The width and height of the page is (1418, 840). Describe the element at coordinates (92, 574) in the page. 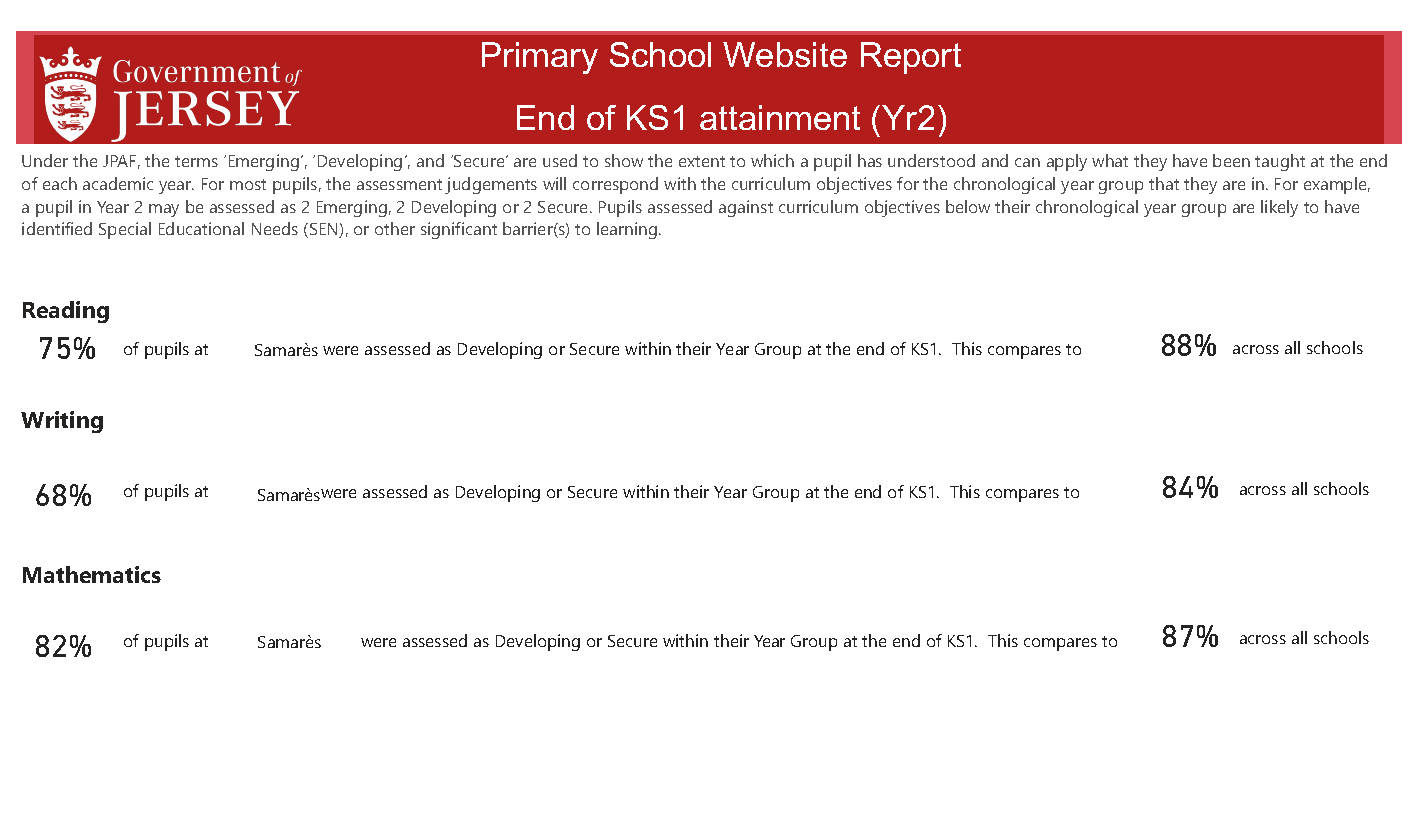

I see `Mathematics` at that location.
